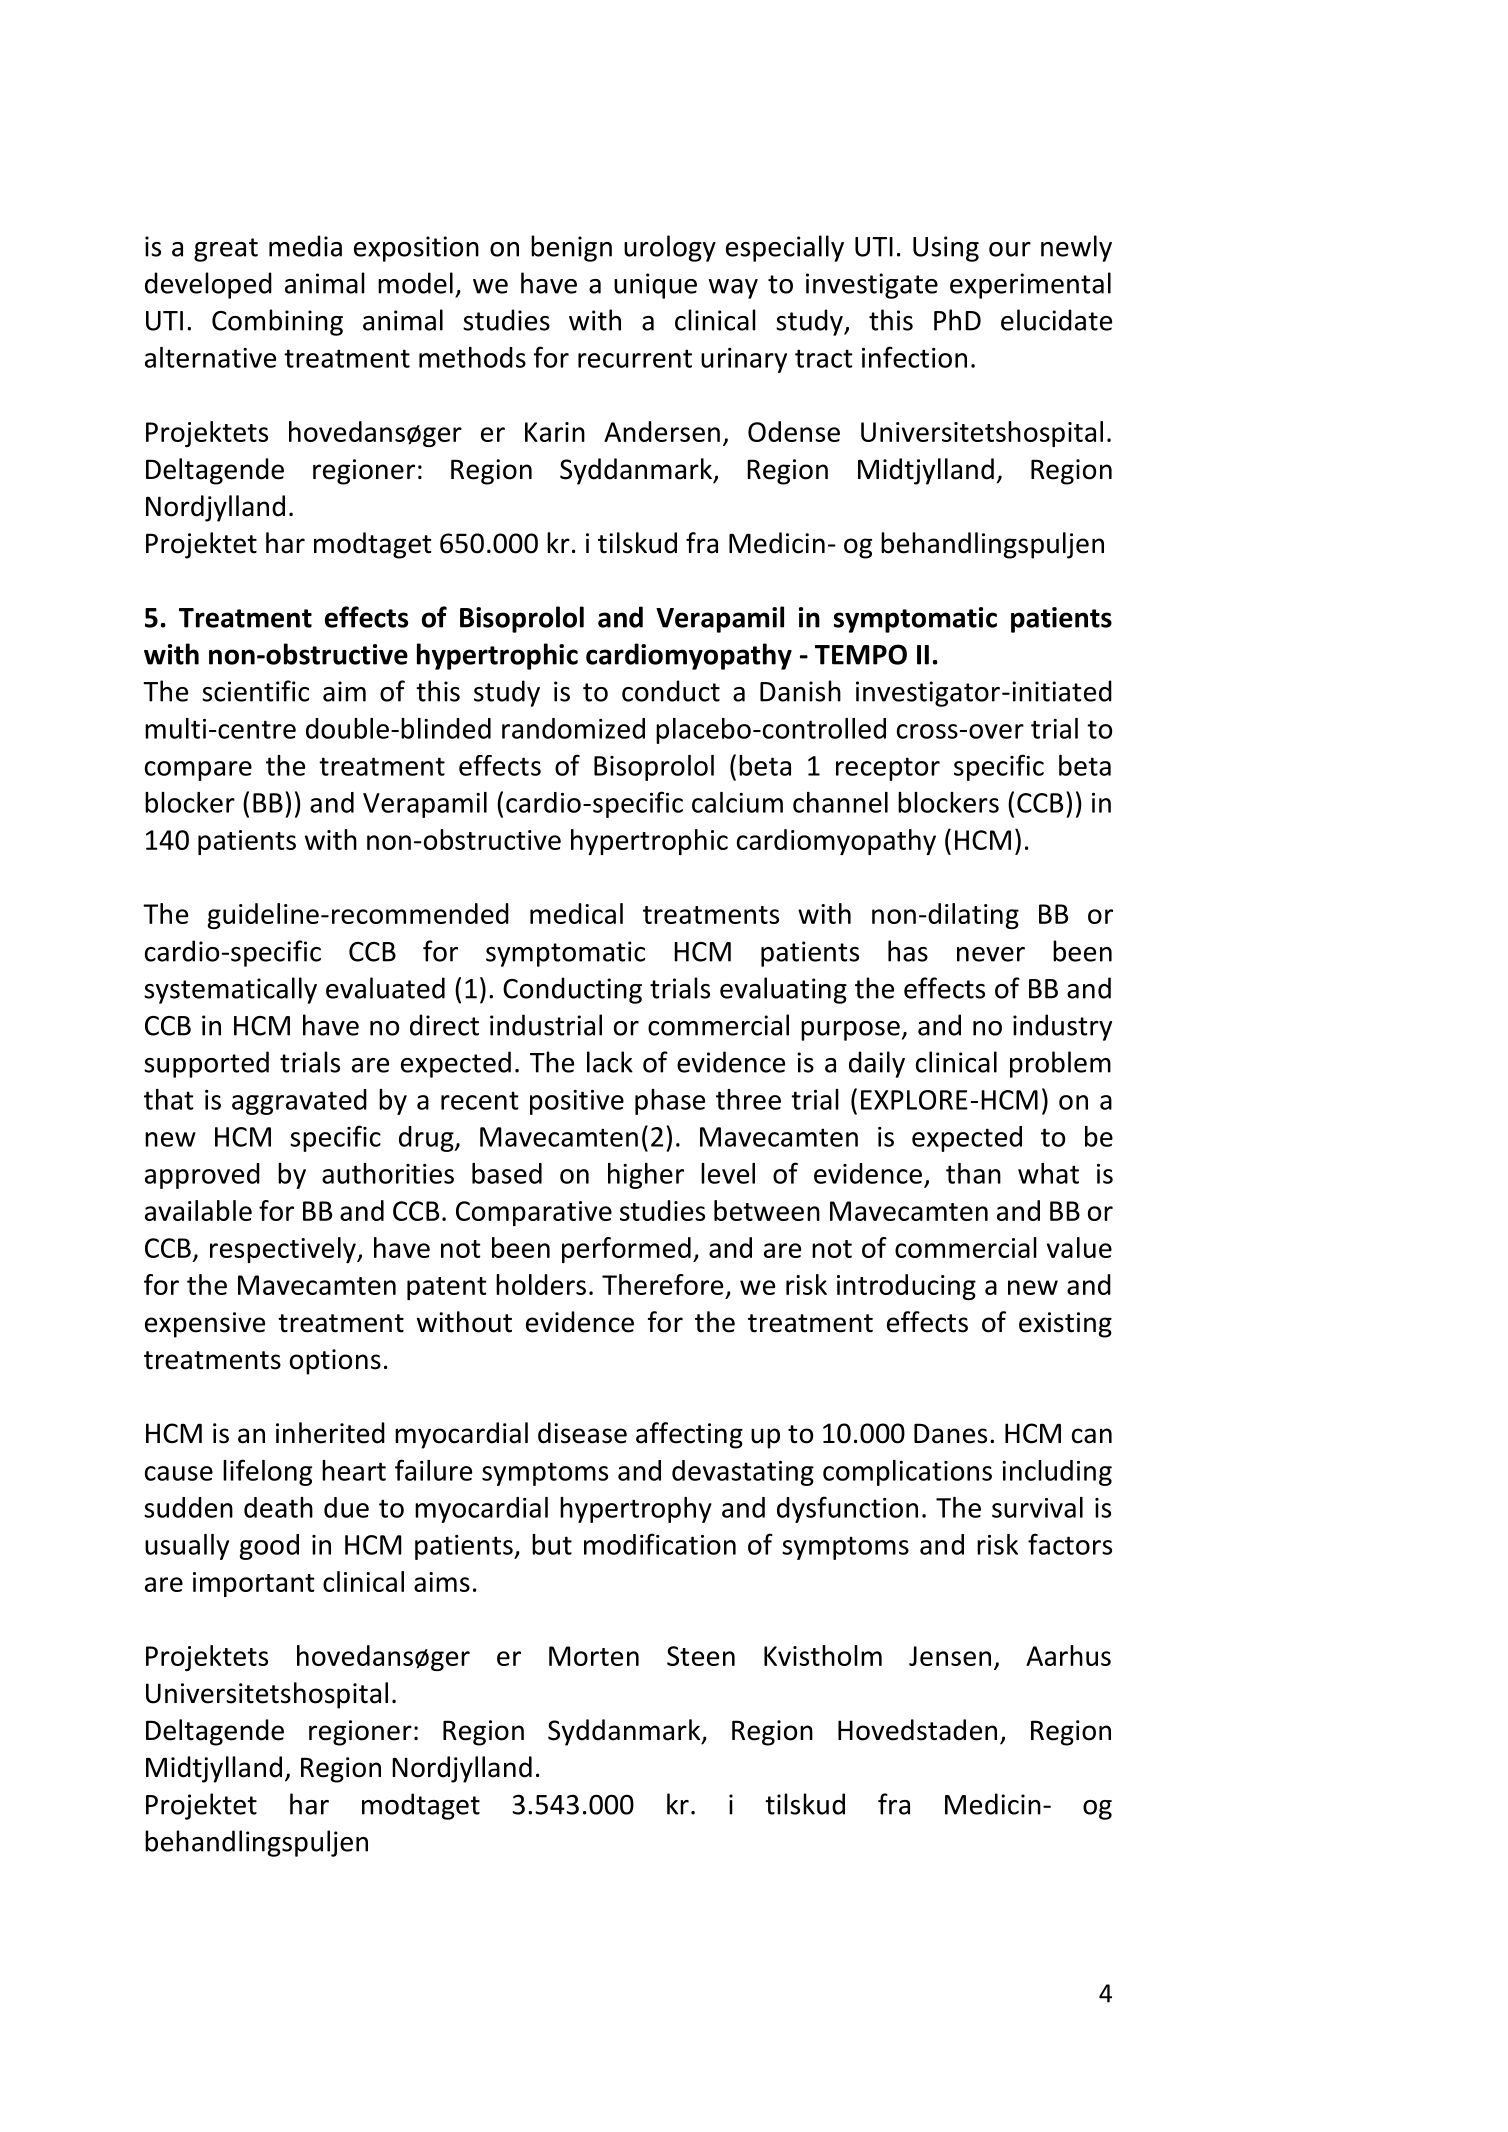 The image size is (1508, 2132). Describe the element at coordinates (594, 1656) in the image. I see `Morten` at that location.
